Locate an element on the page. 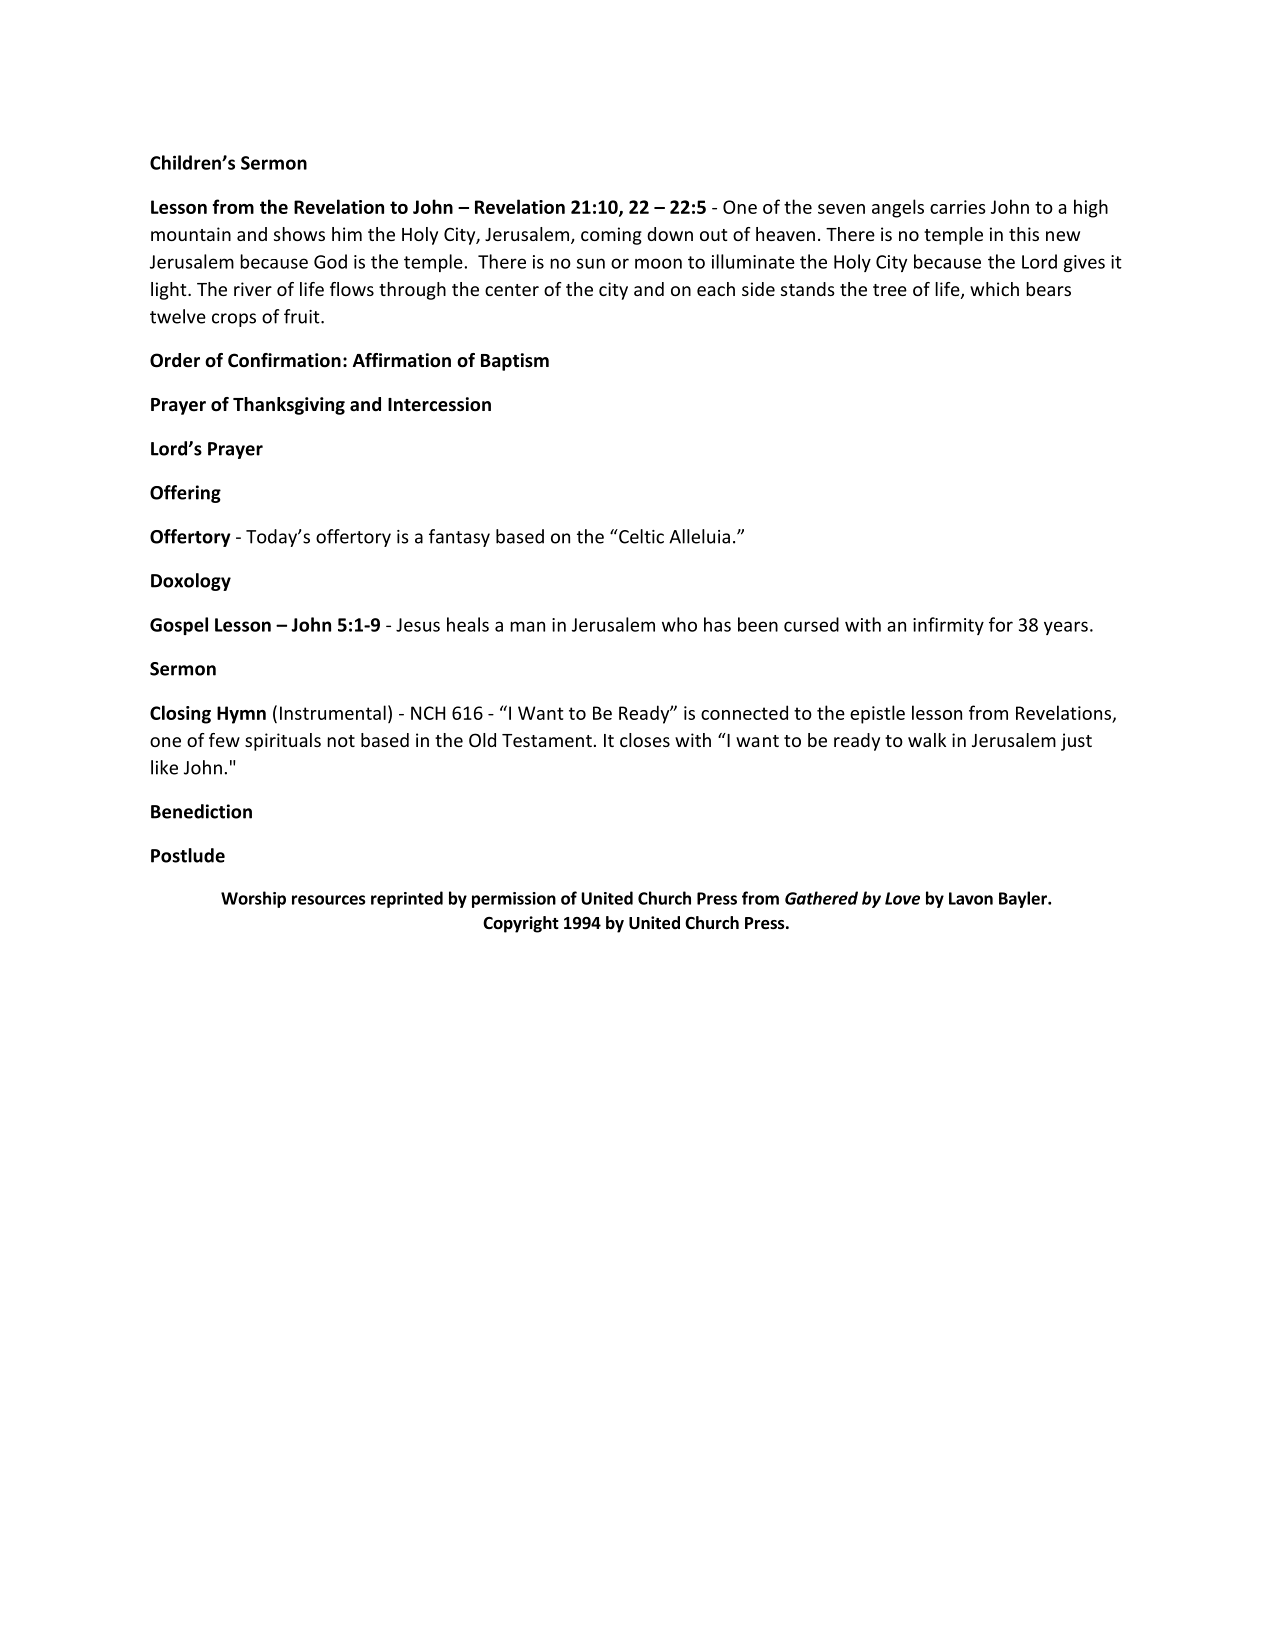 The width and height of the document is (1273, 1647). walk is located at coordinates (927, 740).
